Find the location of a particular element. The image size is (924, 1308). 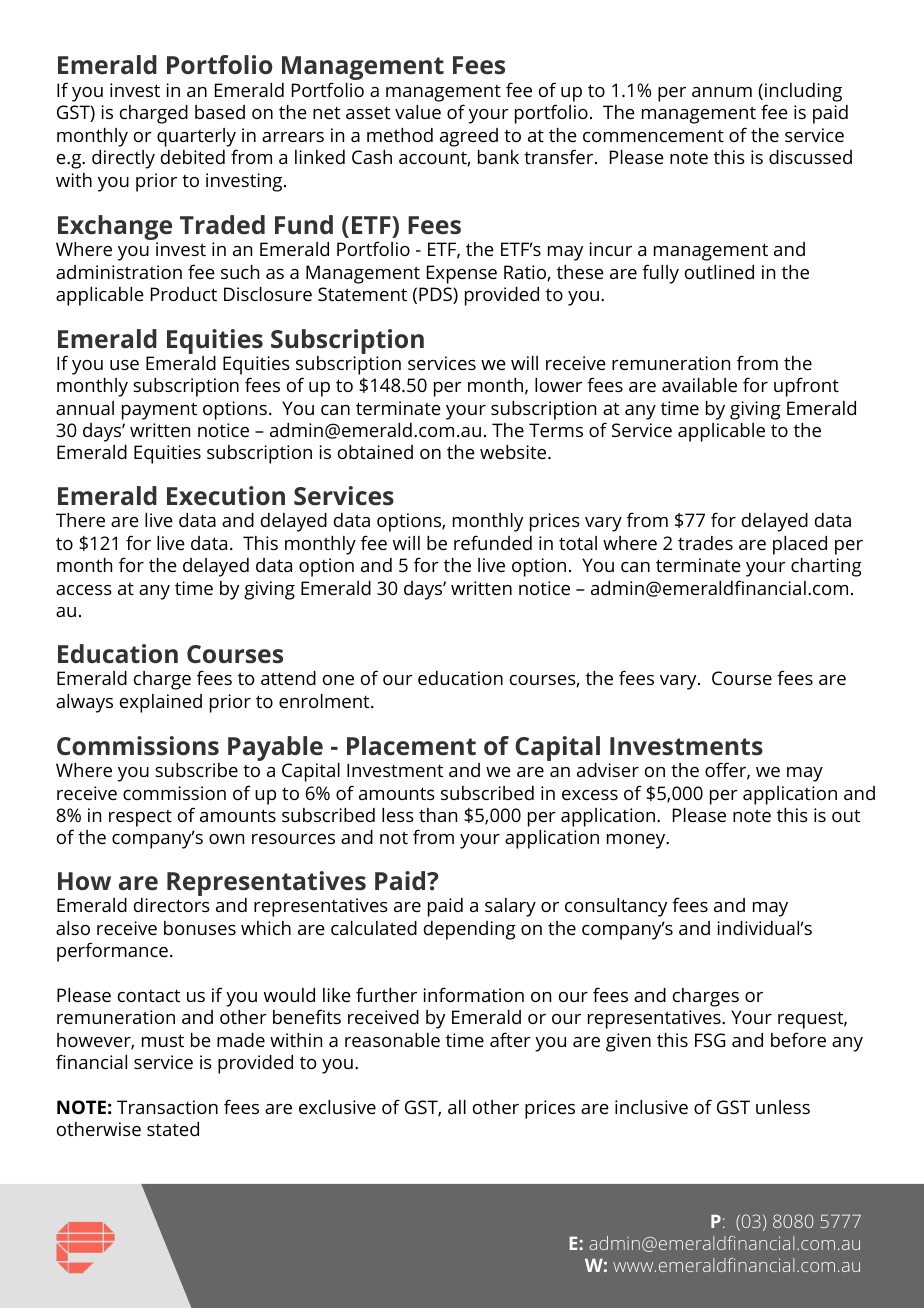

trades is located at coordinates (705, 543).
